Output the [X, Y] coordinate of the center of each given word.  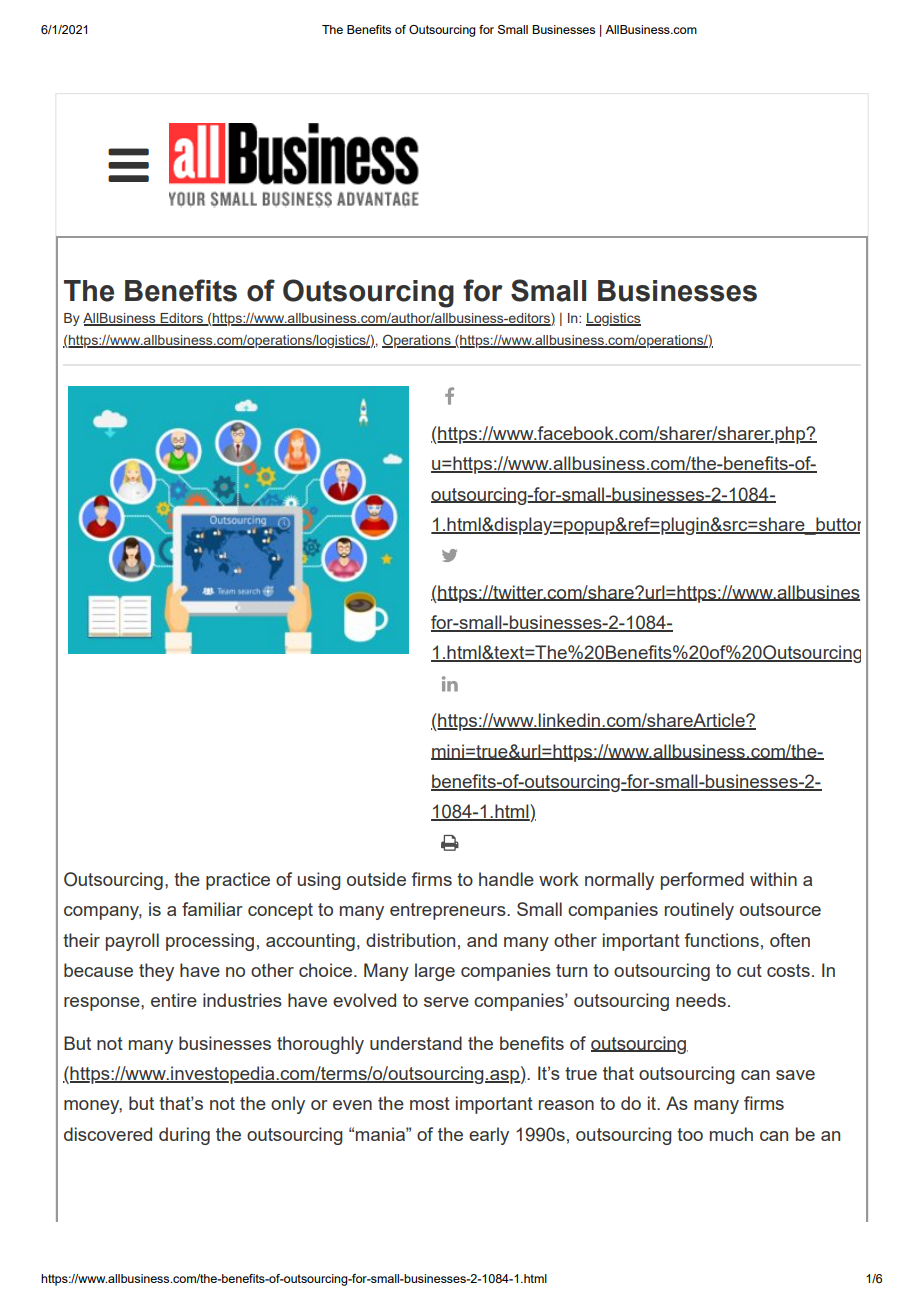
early [489, 1136]
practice [238, 881]
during [184, 1136]
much [731, 1134]
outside [376, 879]
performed [702, 881]
